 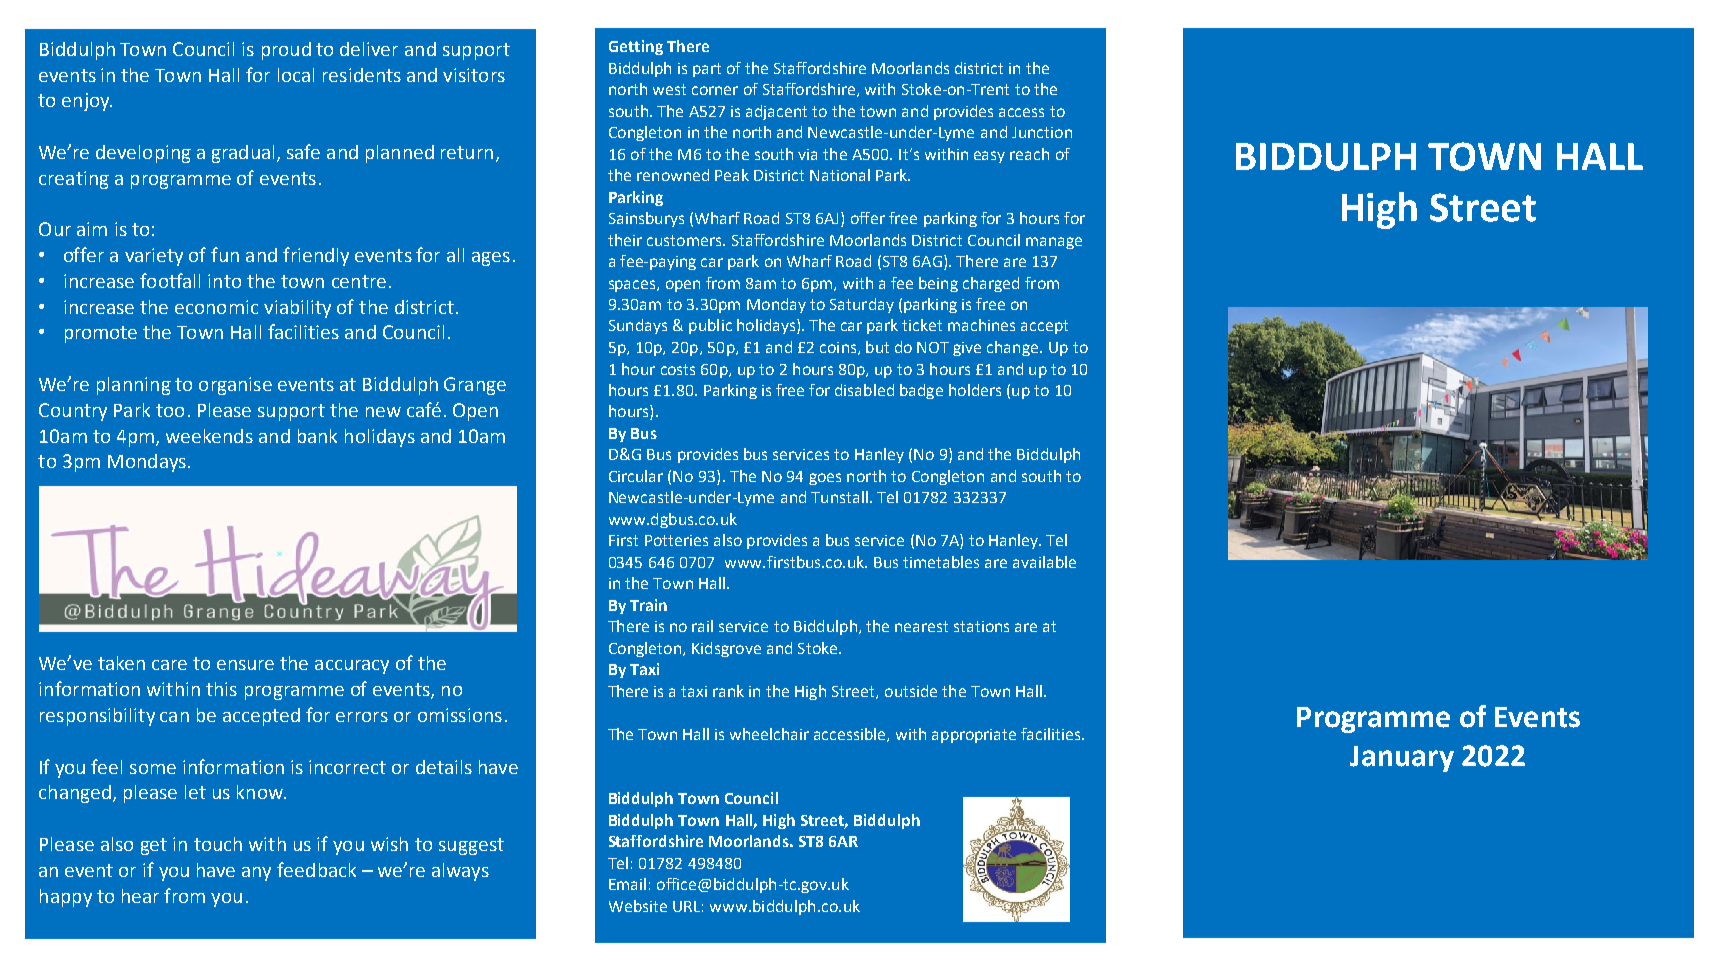 I want to click on Junction, so click(x=1042, y=132).
